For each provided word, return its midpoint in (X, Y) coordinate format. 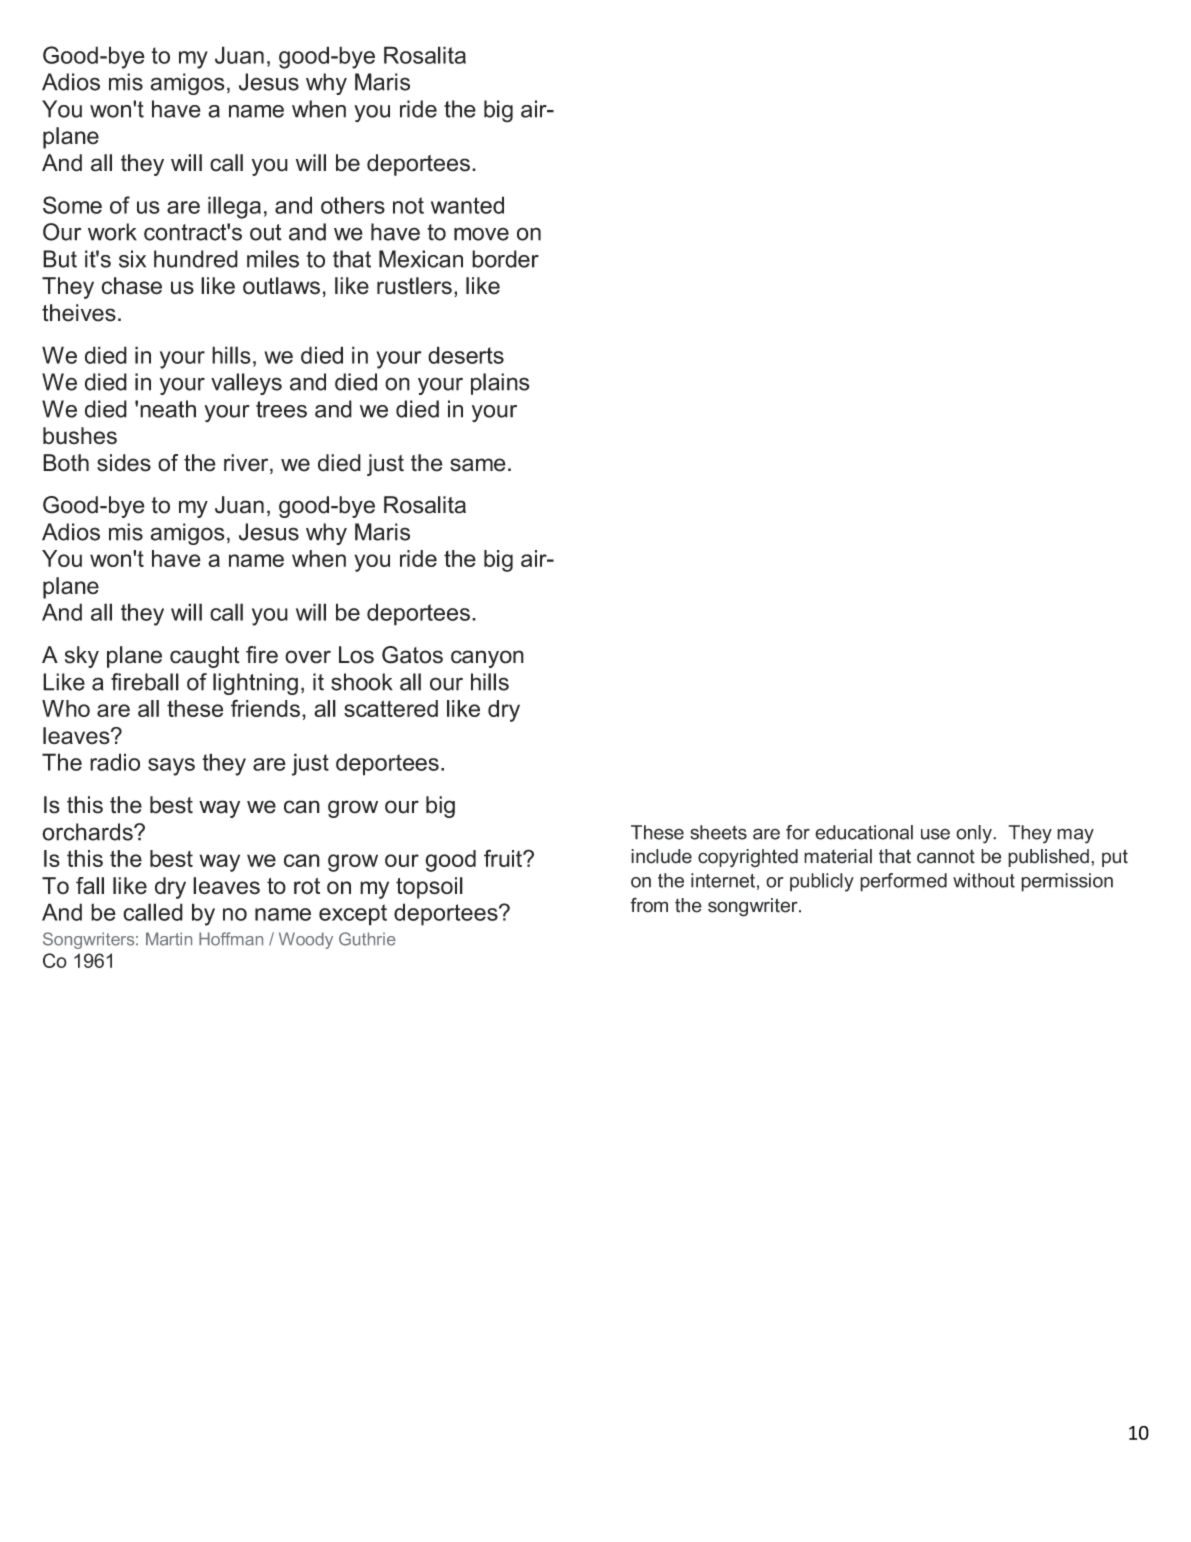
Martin (169, 939)
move (481, 234)
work (112, 232)
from (649, 905)
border (505, 259)
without (984, 880)
